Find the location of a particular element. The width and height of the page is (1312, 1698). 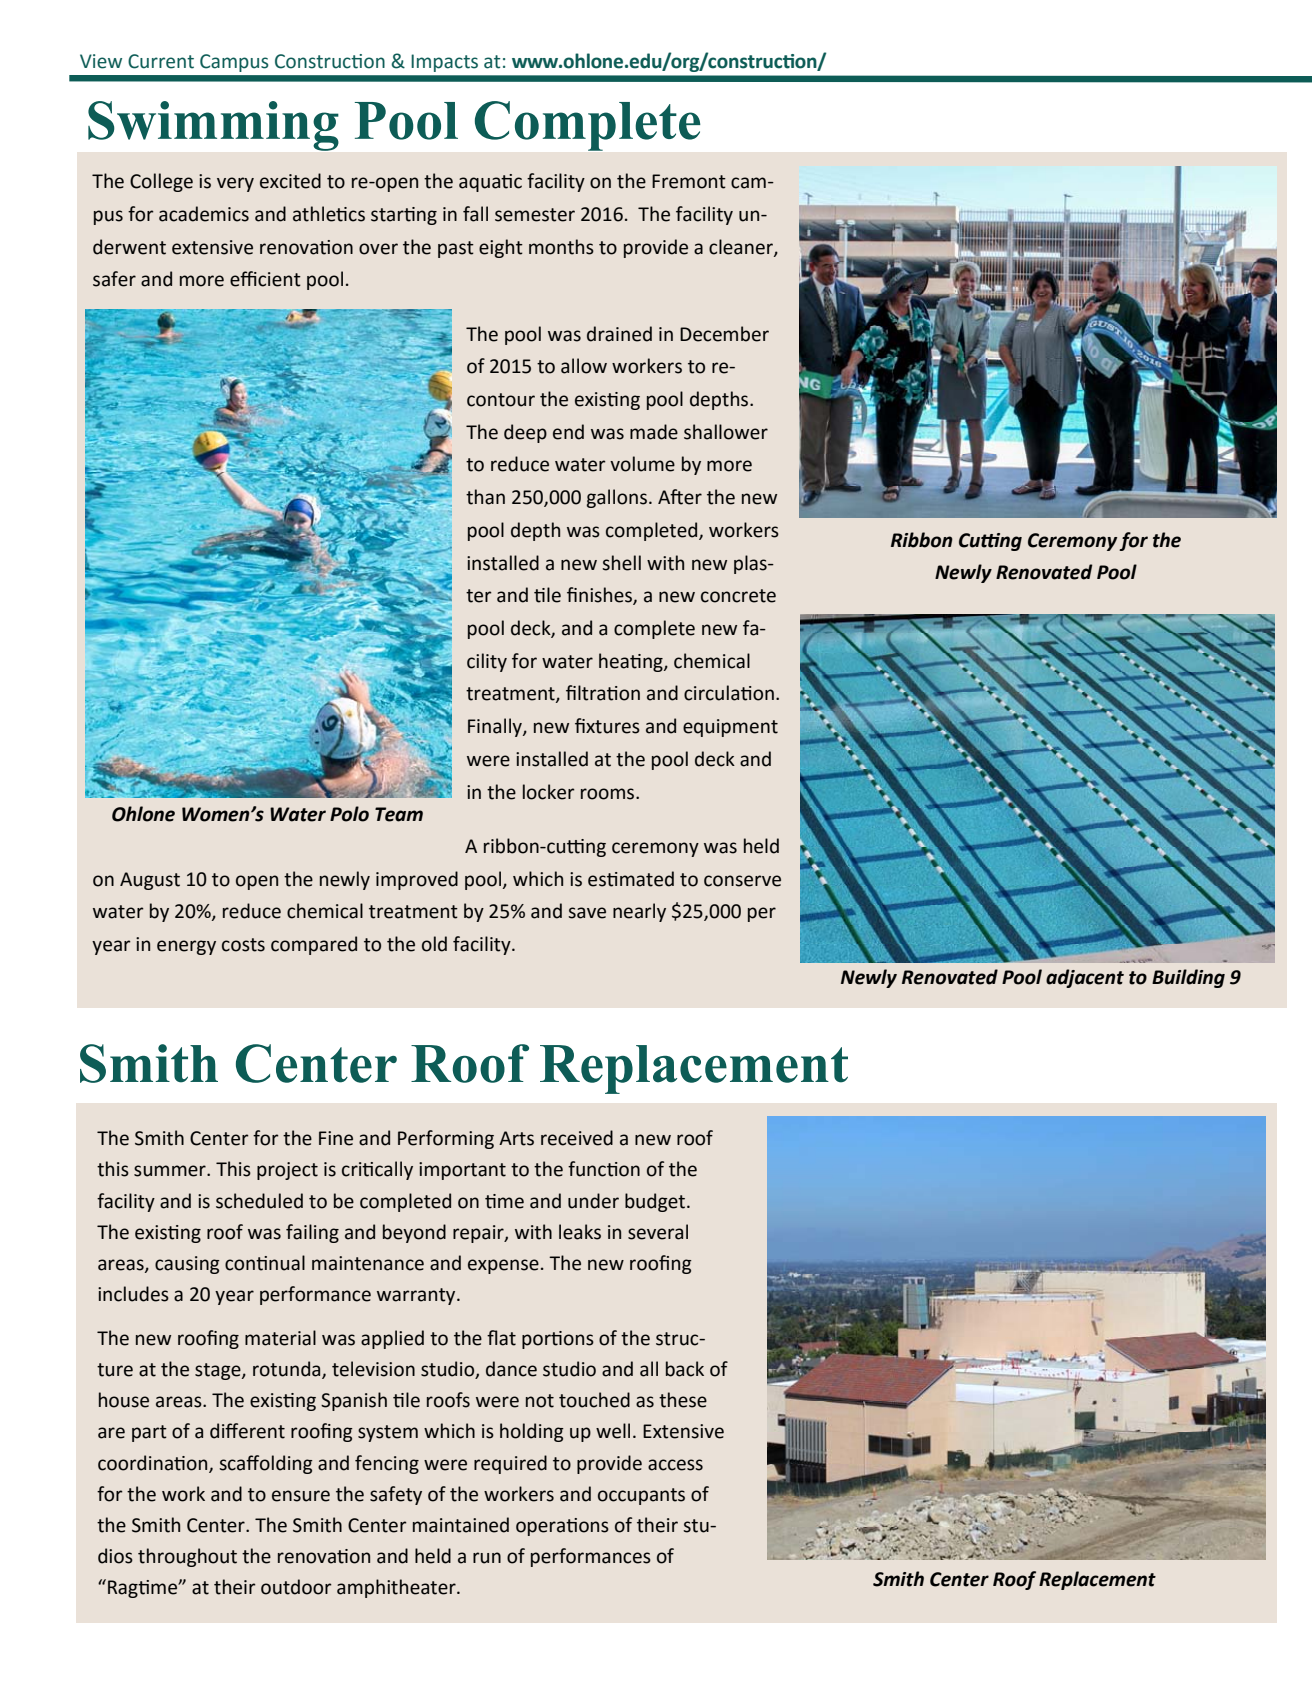

cleaner is located at coordinates (742, 247).
